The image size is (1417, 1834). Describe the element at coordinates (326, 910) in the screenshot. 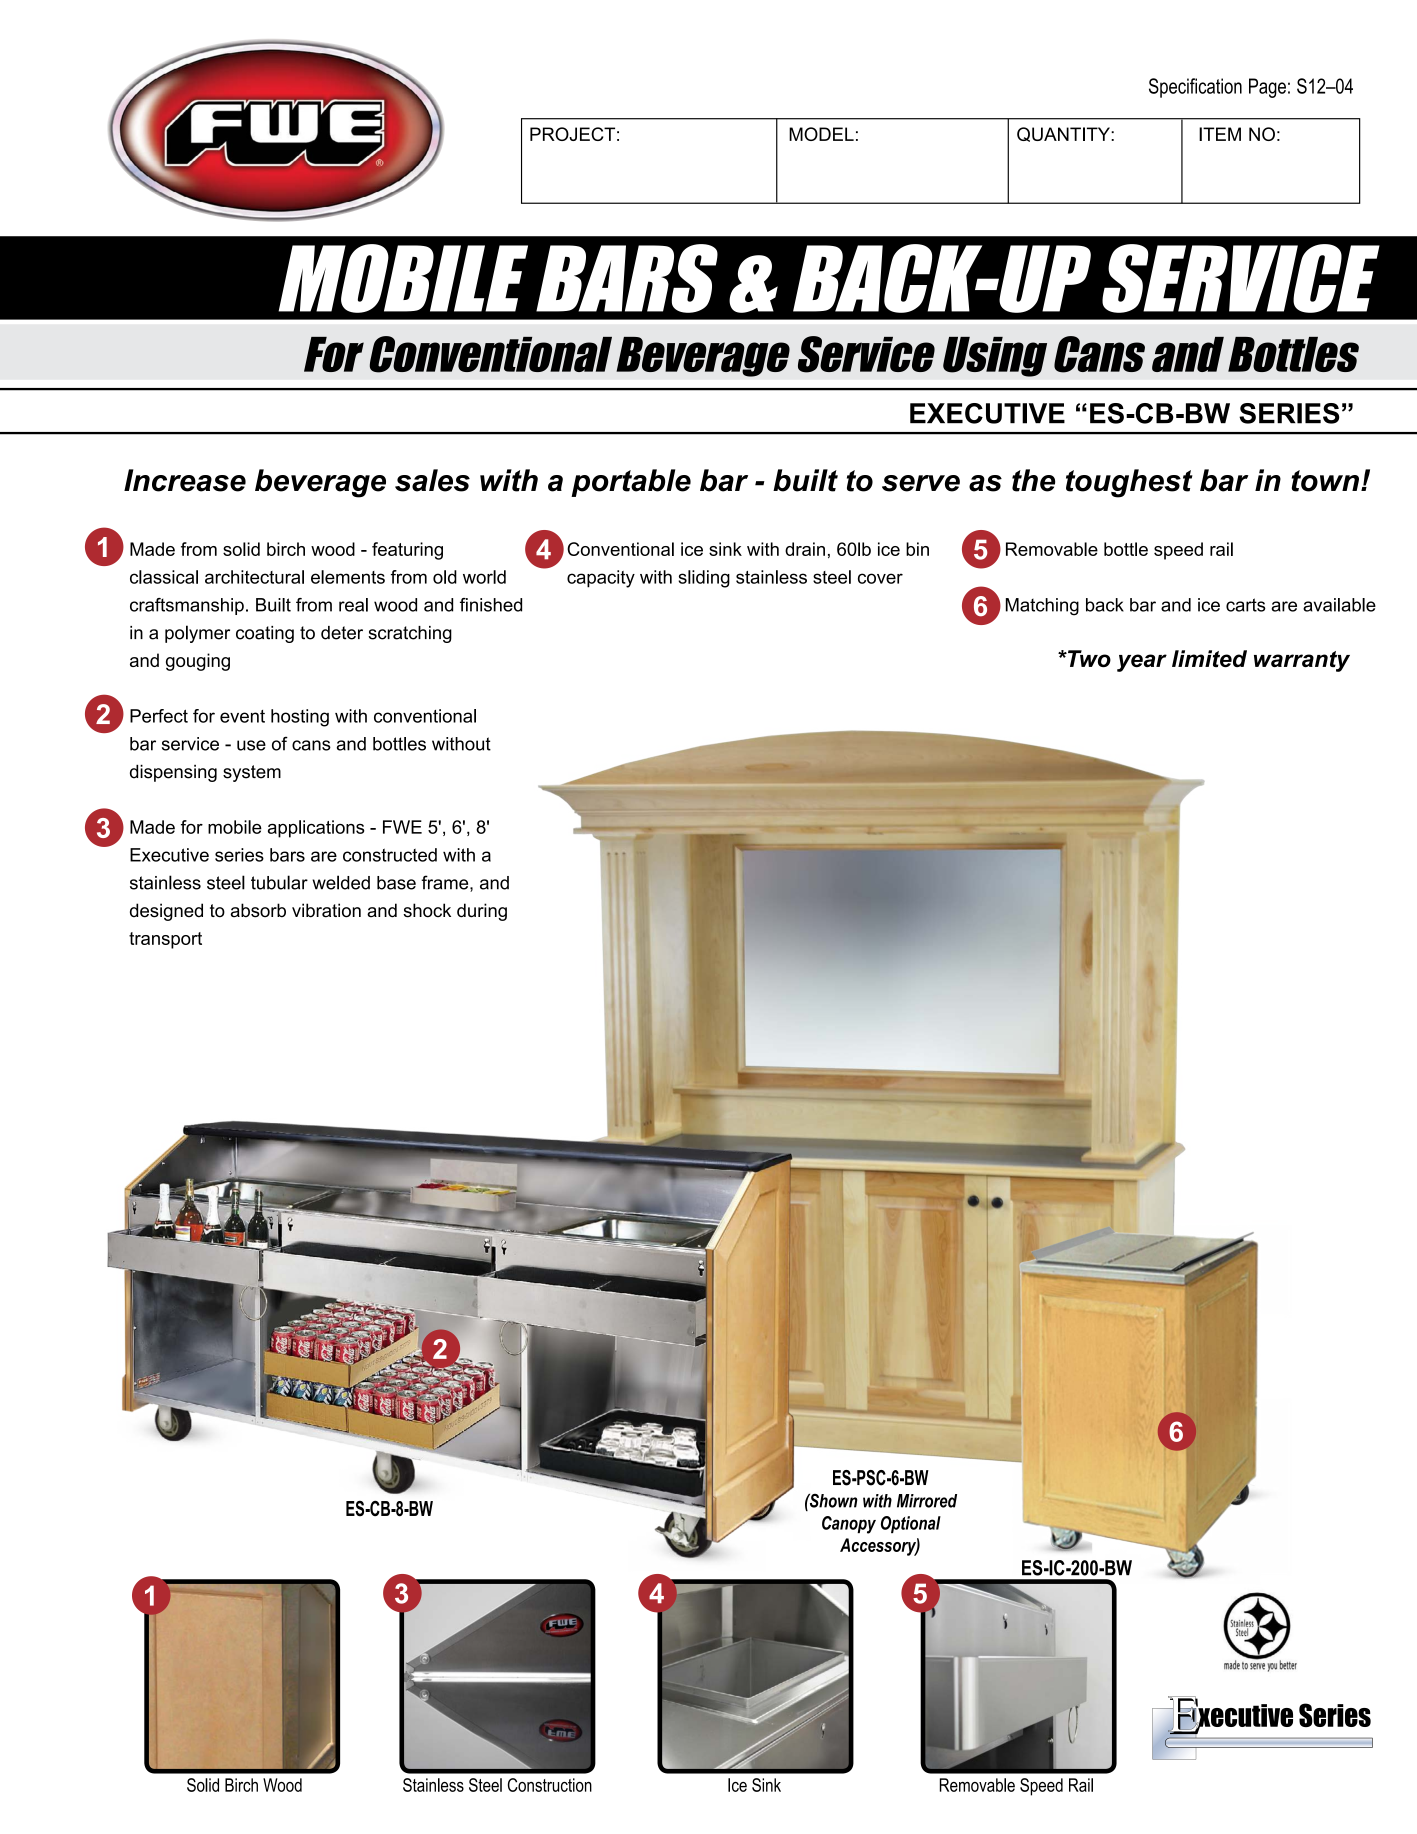

I see `vibration` at that location.
